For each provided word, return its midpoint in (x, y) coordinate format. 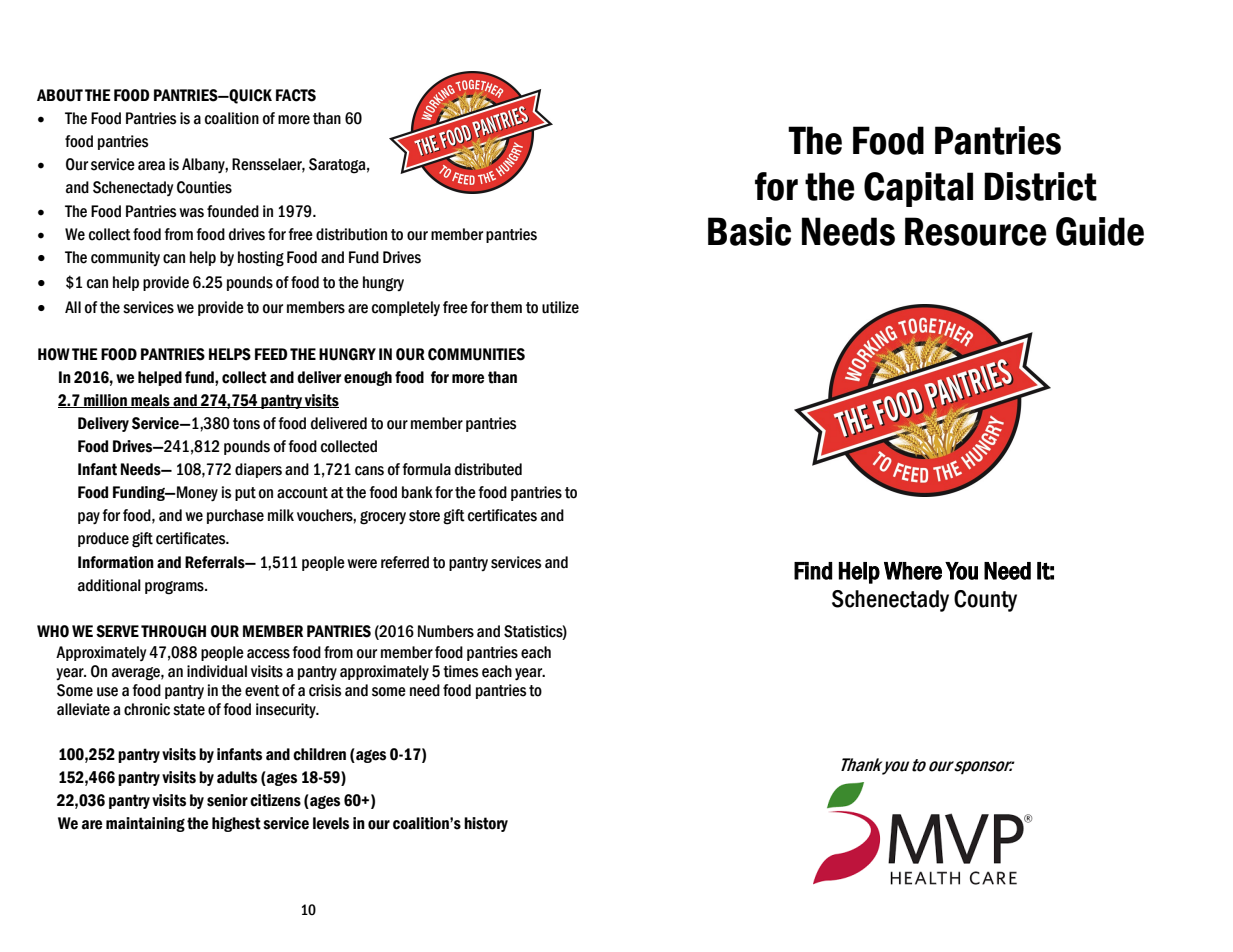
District (1040, 186)
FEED (271, 354)
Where (913, 571)
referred (405, 562)
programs (175, 588)
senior (227, 800)
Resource (976, 231)
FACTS (296, 95)
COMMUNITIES (476, 354)
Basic (749, 231)
